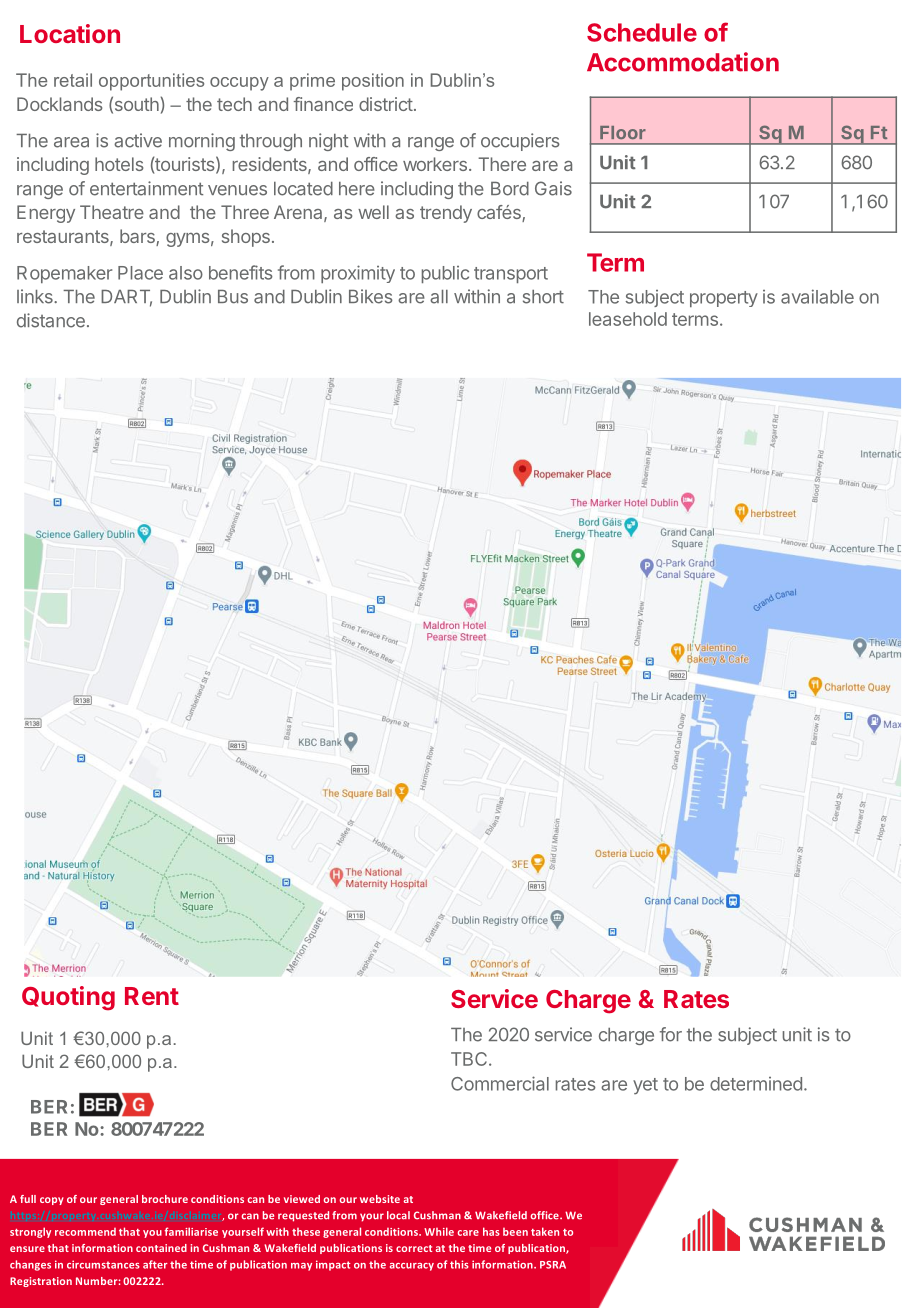 The image size is (924, 1308). What do you see at coordinates (152, 996) in the document?
I see `Rent` at bounding box center [152, 996].
